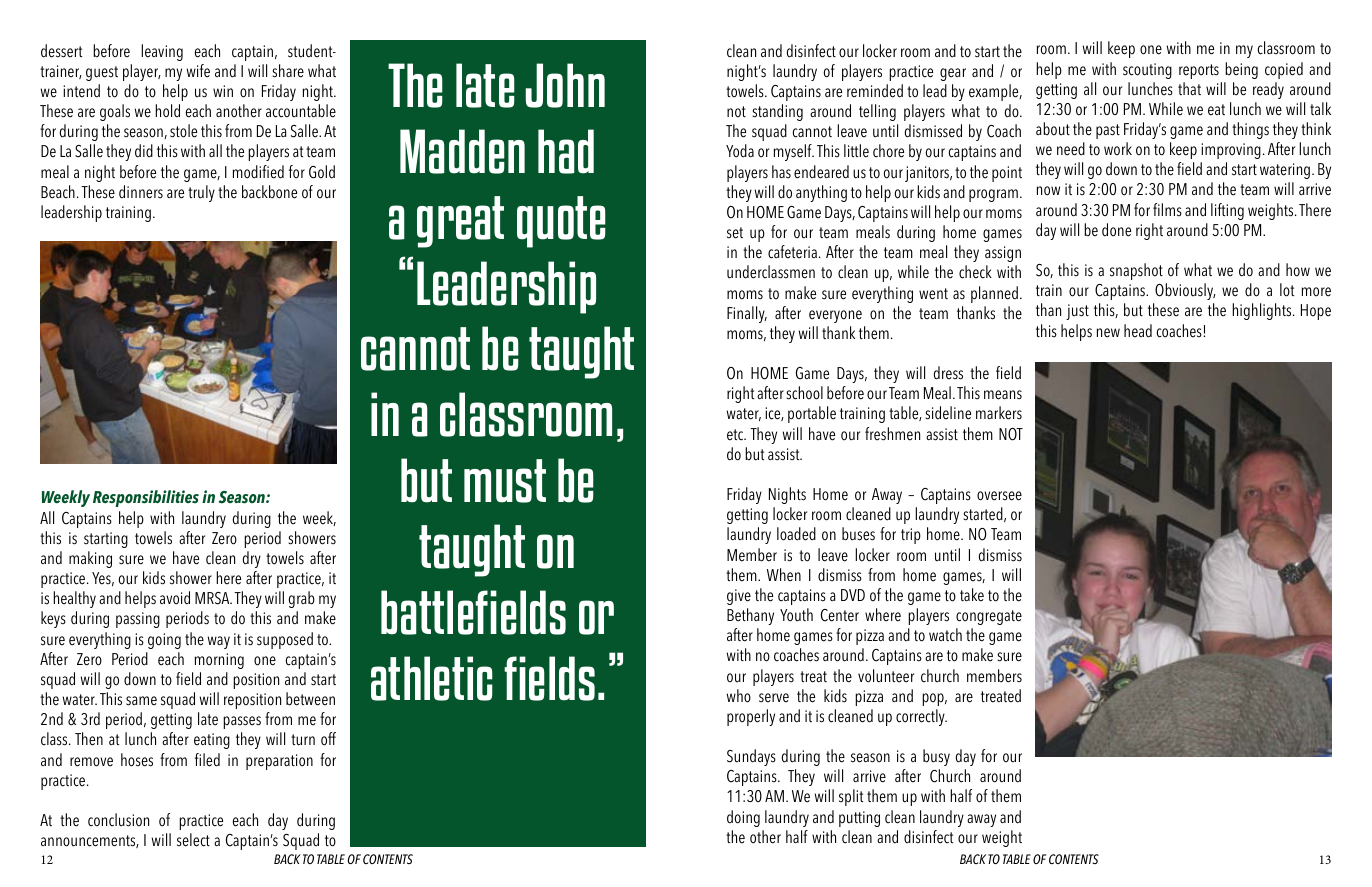 The image size is (1372, 887). What do you see at coordinates (565, 85) in the screenshot?
I see `John` at bounding box center [565, 85].
